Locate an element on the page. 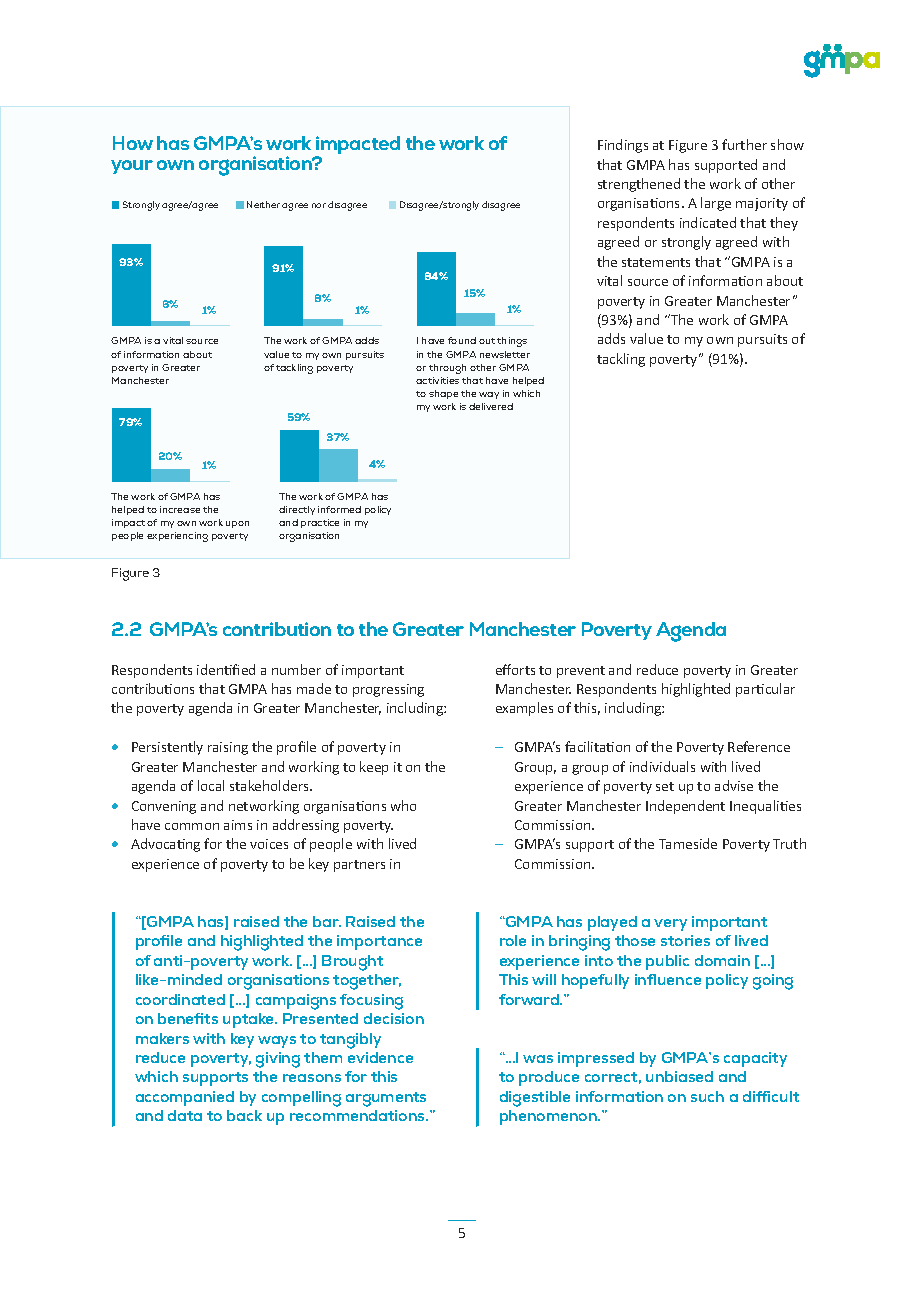 This image has width=924, height=1308. digestible is located at coordinates (535, 1099).
